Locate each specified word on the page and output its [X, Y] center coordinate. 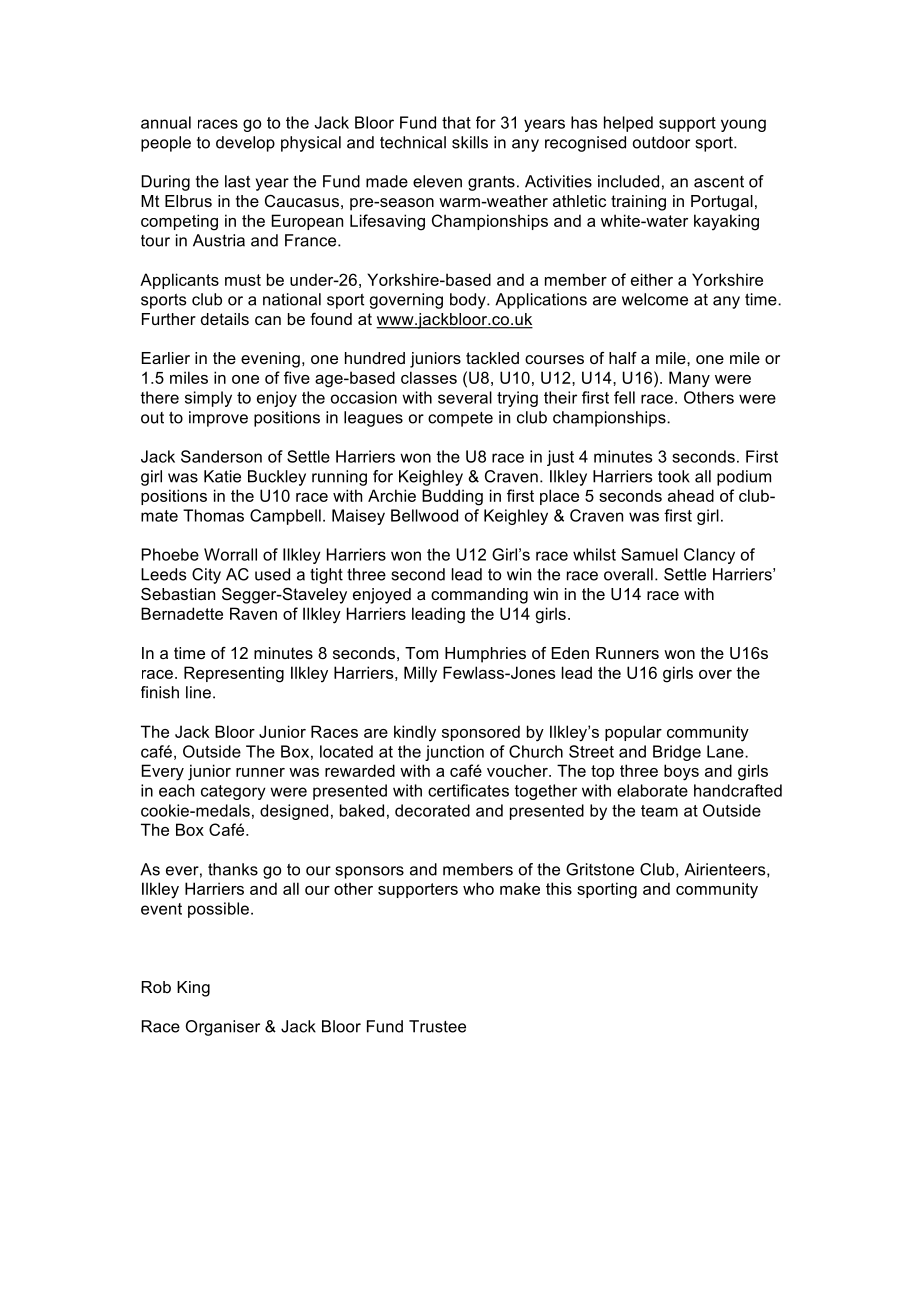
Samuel [649, 554]
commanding [479, 596]
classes [429, 377]
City [206, 576]
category [233, 792]
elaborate [652, 790]
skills [470, 142]
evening [270, 360]
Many [689, 379]
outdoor [661, 142]
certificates [468, 790]
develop [245, 144]
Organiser [223, 1028]
